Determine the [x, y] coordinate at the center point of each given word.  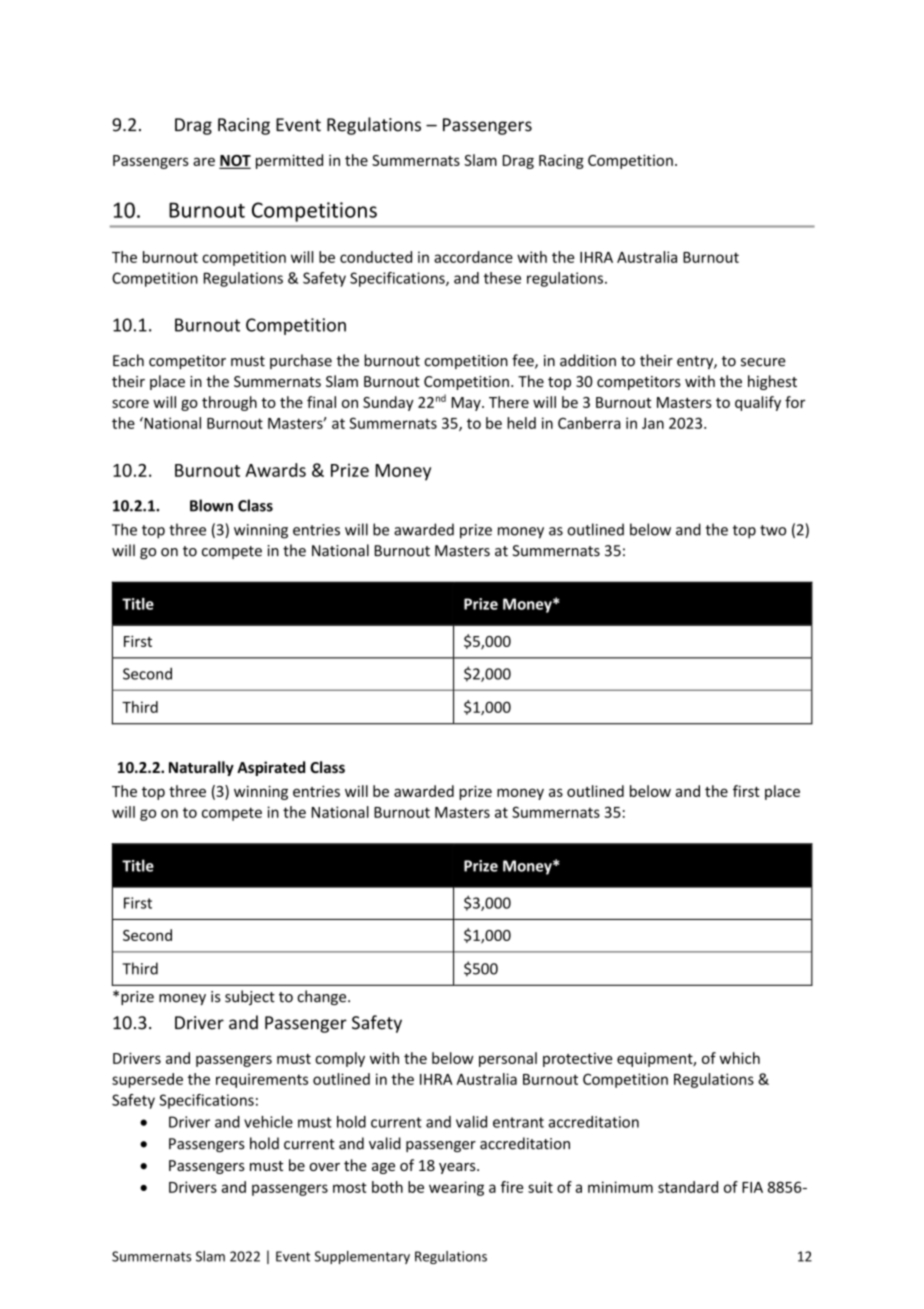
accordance [473, 257]
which [739, 1058]
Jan [653, 423]
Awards [275, 470]
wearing [456, 1188]
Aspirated [271, 768]
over [324, 1167]
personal [508, 1059]
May [467, 404]
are [204, 161]
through [229, 403]
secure [763, 362]
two [773, 530]
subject [250, 997]
